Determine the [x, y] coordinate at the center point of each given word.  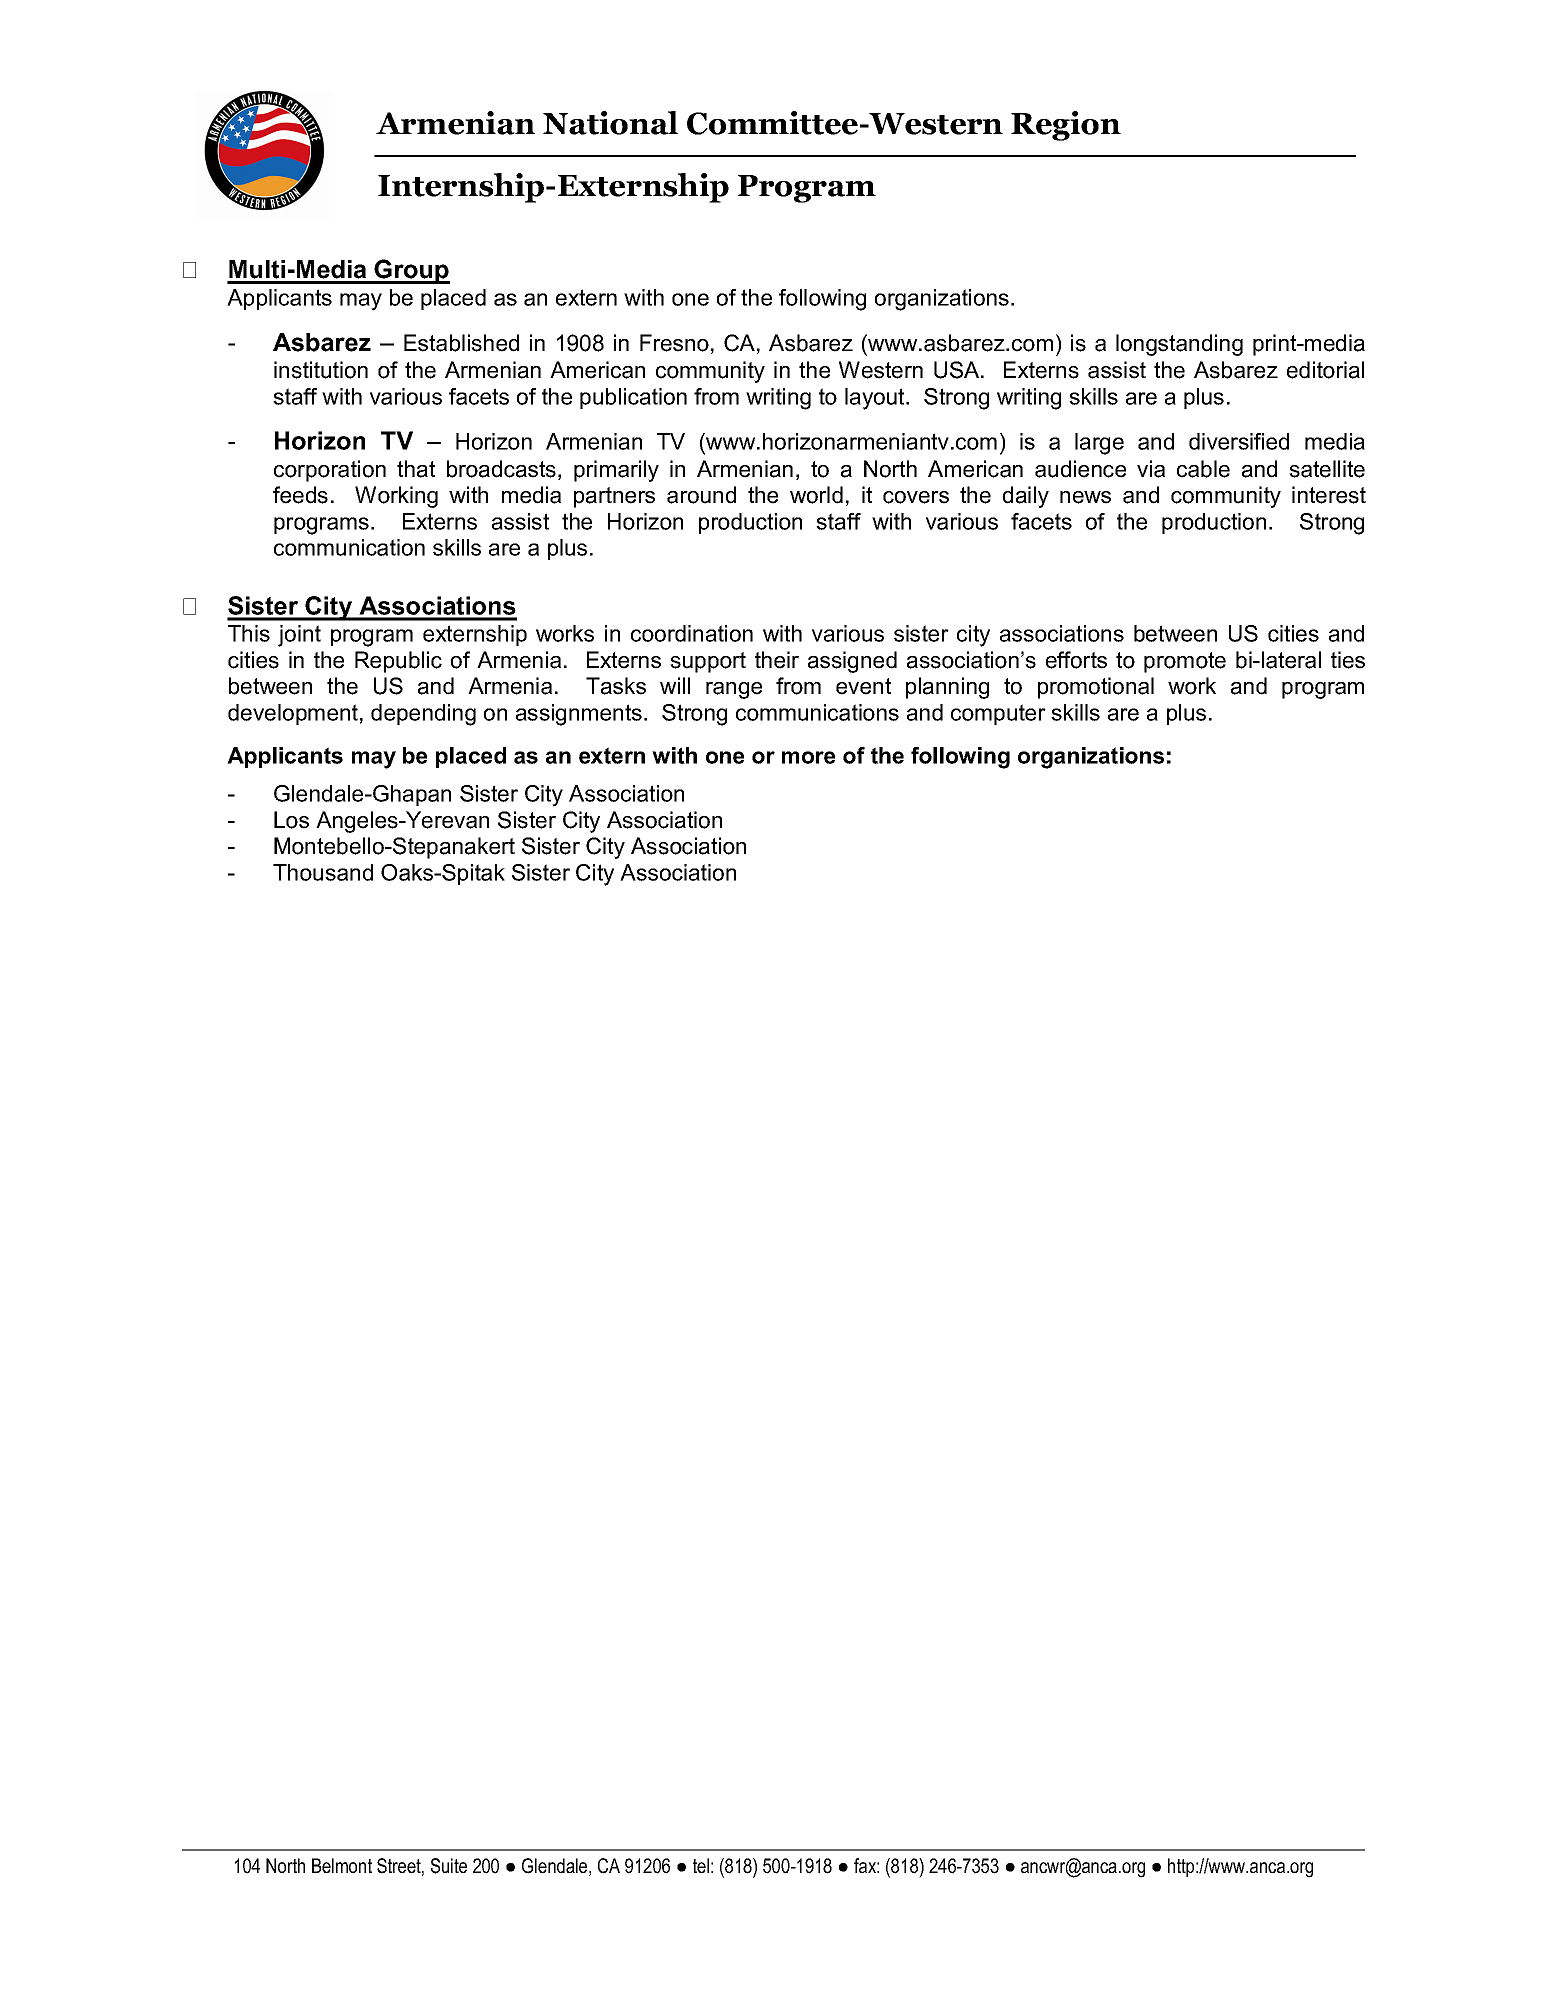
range [734, 690]
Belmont [342, 1865]
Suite [449, 1866]
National [610, 123]
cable [1203, 469]
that [416, 469]
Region [1066, 126]
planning [947, 688]
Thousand [323, 872]
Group [411, 271]
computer [998, 714]
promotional [1096, 688]
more [808, 757]
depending [423, 715]
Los [291, 820]
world [816, 495]
